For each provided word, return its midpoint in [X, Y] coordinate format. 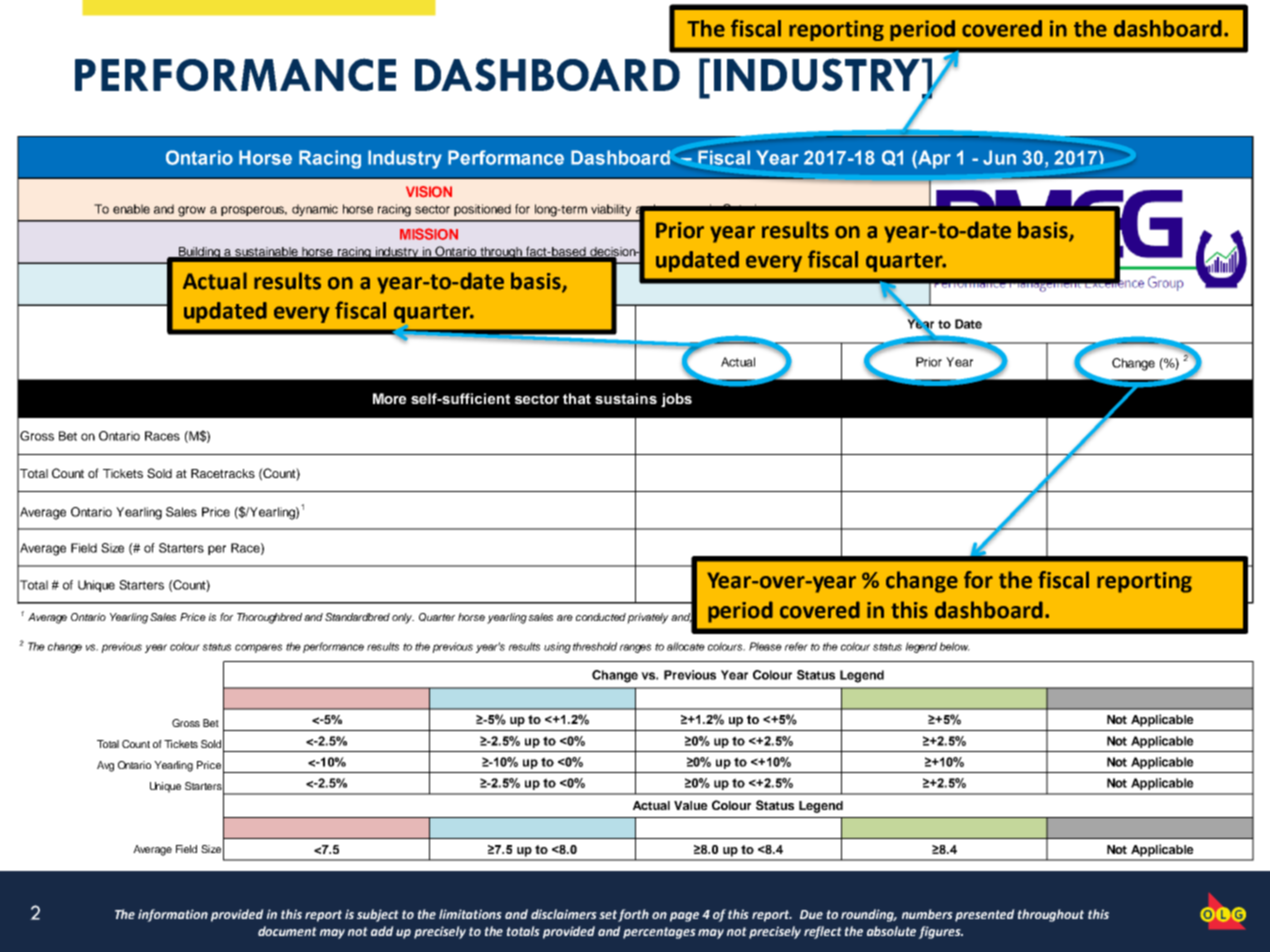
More [390, 398]
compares [258, 648]
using [557, 647]
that [577, 398]
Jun [999, 157]
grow [192, 211]
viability [611, 210]
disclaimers [564, 914]
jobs [676, 400]
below [954, 646]
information [173, 915]
